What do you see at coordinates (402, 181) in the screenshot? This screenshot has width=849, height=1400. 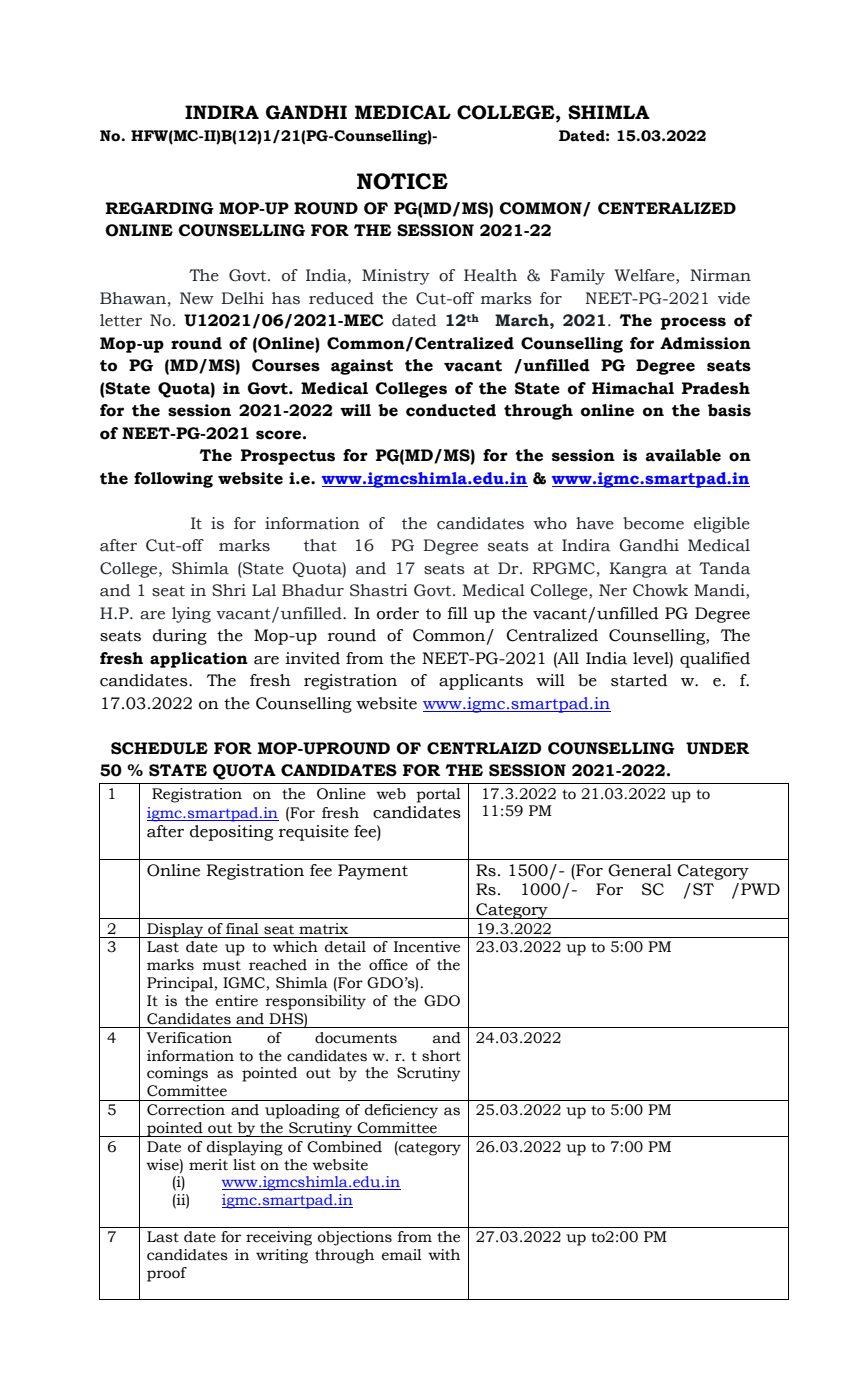 I see `NOTICE` at bounding box center [402, 181].
